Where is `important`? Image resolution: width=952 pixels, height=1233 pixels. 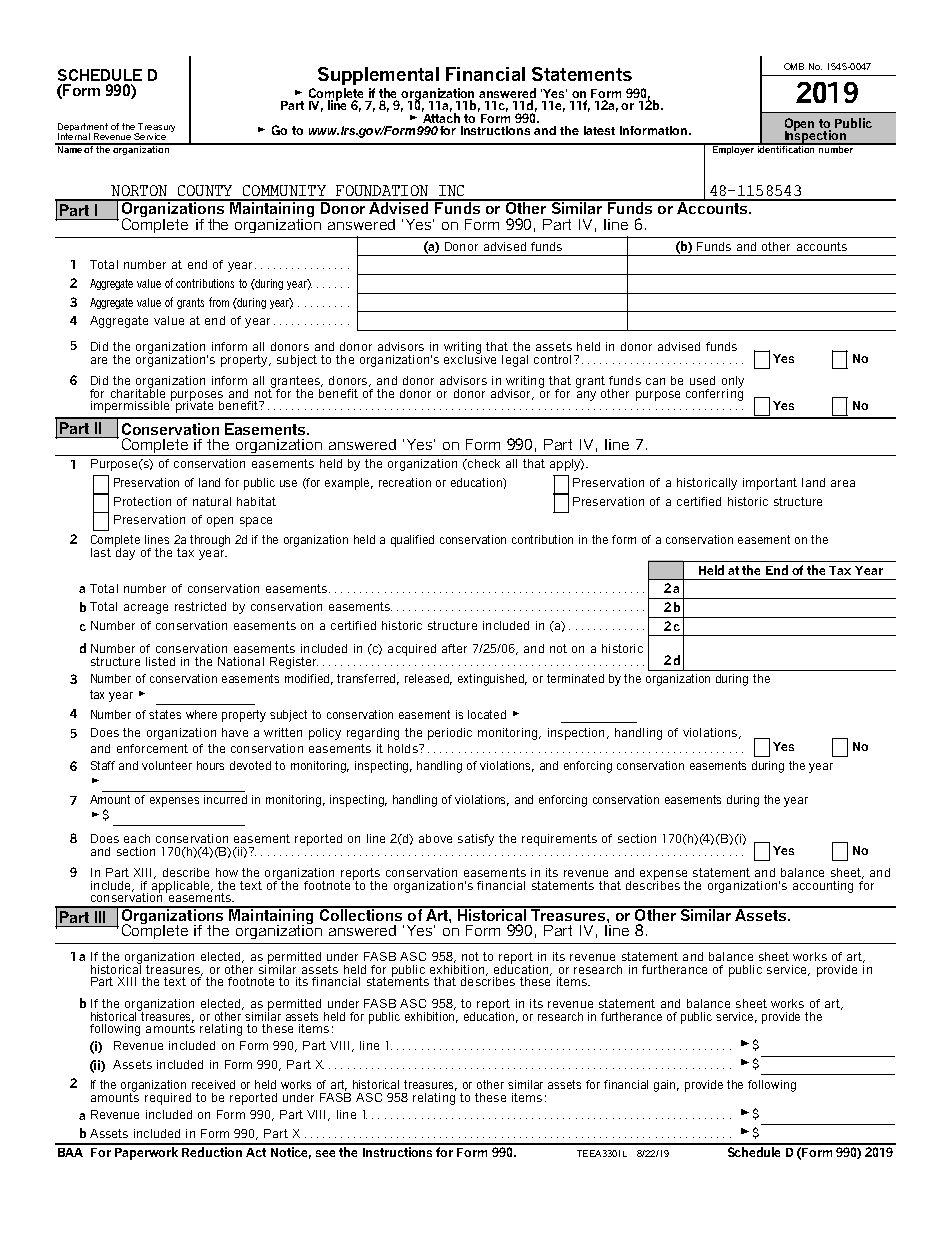
important is located at coordinates (770, 484).
